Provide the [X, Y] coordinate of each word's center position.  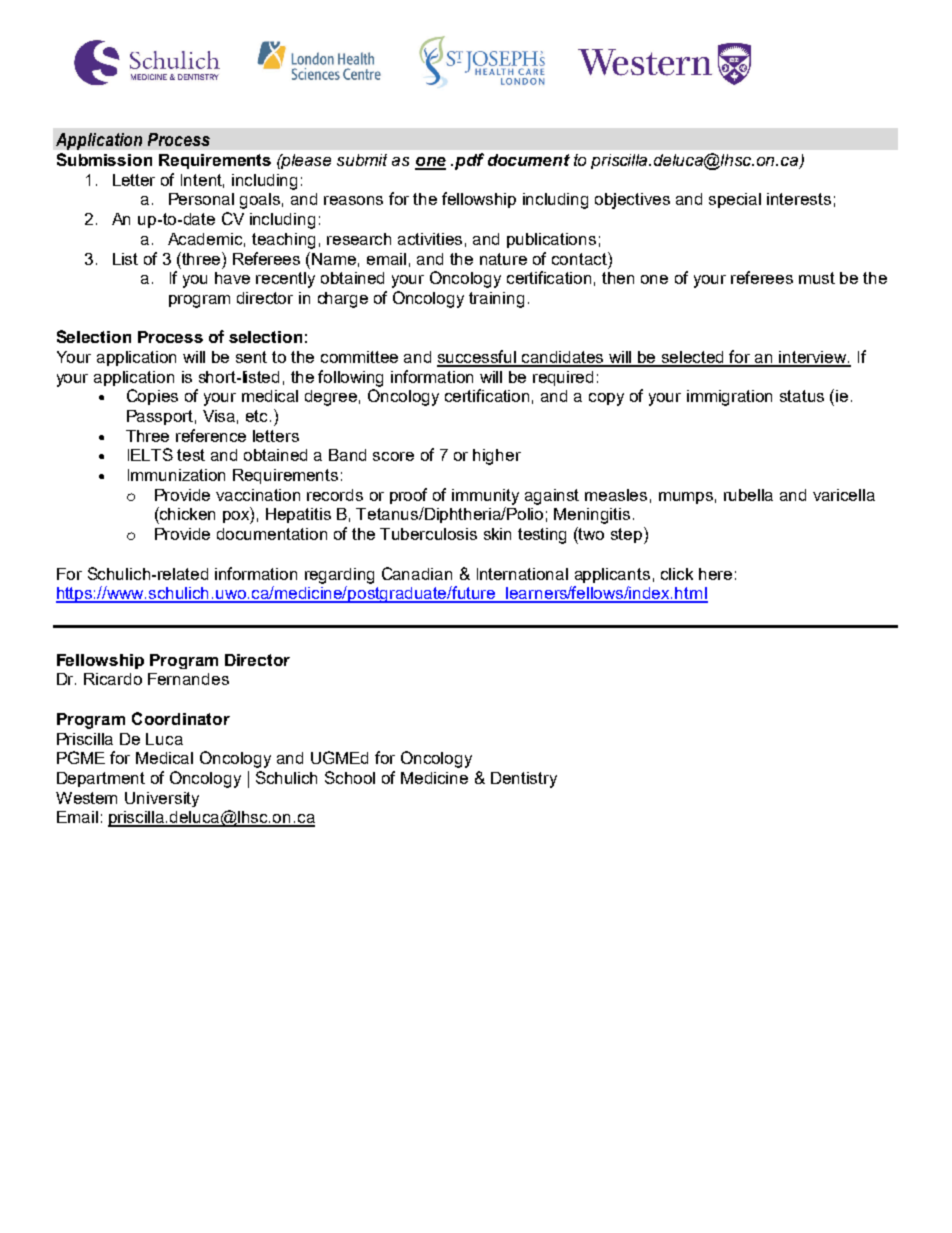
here [715, 574]
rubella [748, 495]
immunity [485, 497]
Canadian [417, 573]
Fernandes [188, 679]
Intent [202, 181]
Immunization [176, 475]
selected [693, 358]
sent [251, 357]
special [735, 200]
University [162, 799]
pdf [469, 161]
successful [478, 358]
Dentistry [524, 780]
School [350, 777]
